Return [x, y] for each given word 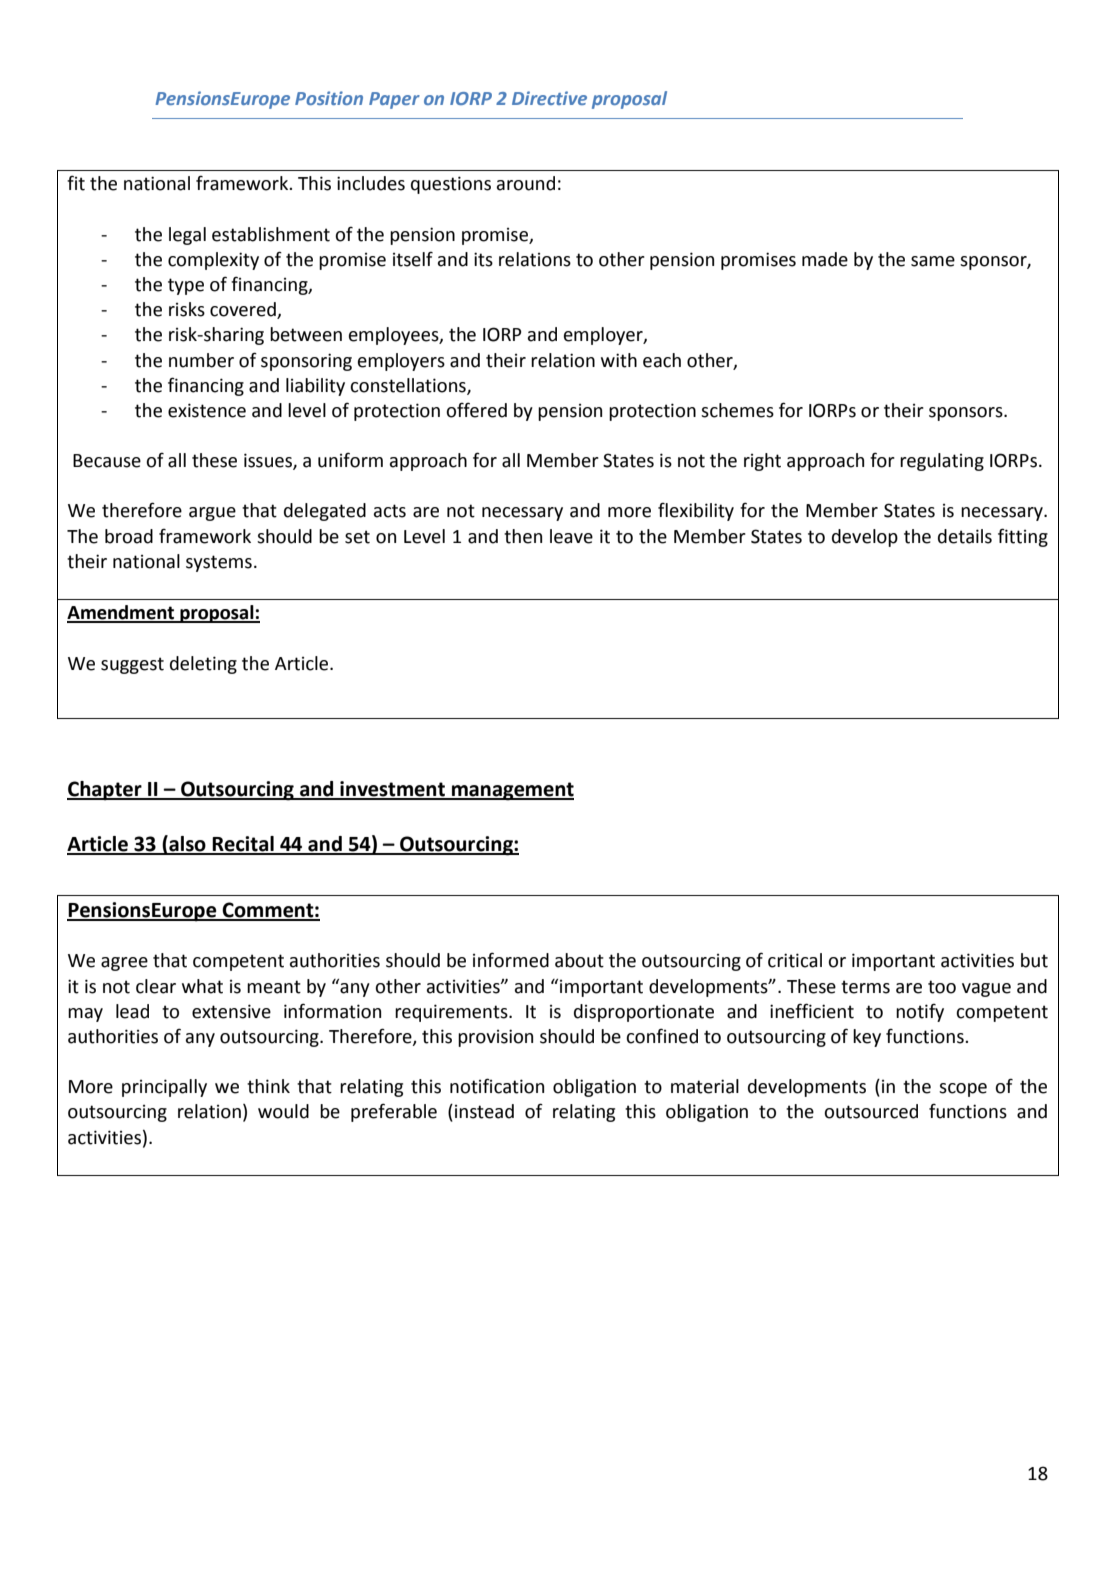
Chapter [105, 791]
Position [329, 98]
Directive [549, 98]
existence [207, 410]
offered [476, 410]
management [512, 791]
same [933, 261]
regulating [942, 462]
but [1034, 960]
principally [164, 1088]
